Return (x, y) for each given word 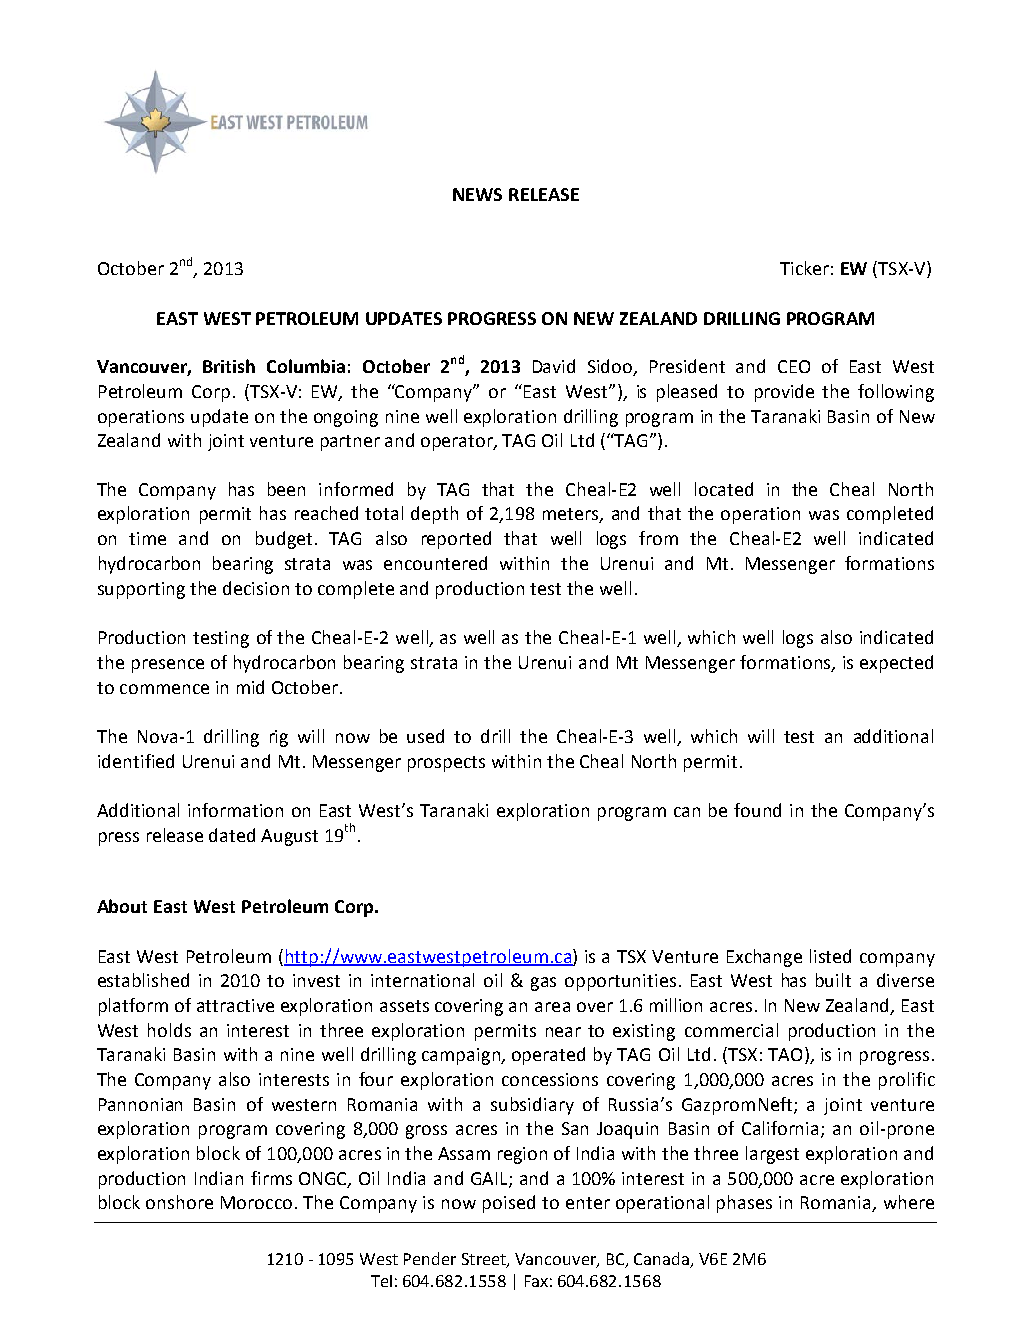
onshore (179, 1202)
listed (830, 956)
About (122, 906)
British (229, 366)
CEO (794, 366)
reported (456, 540)
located (724, 489)
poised (509, 1204)
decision (256, 588)
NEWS (477, 194)
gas (543, 984)
